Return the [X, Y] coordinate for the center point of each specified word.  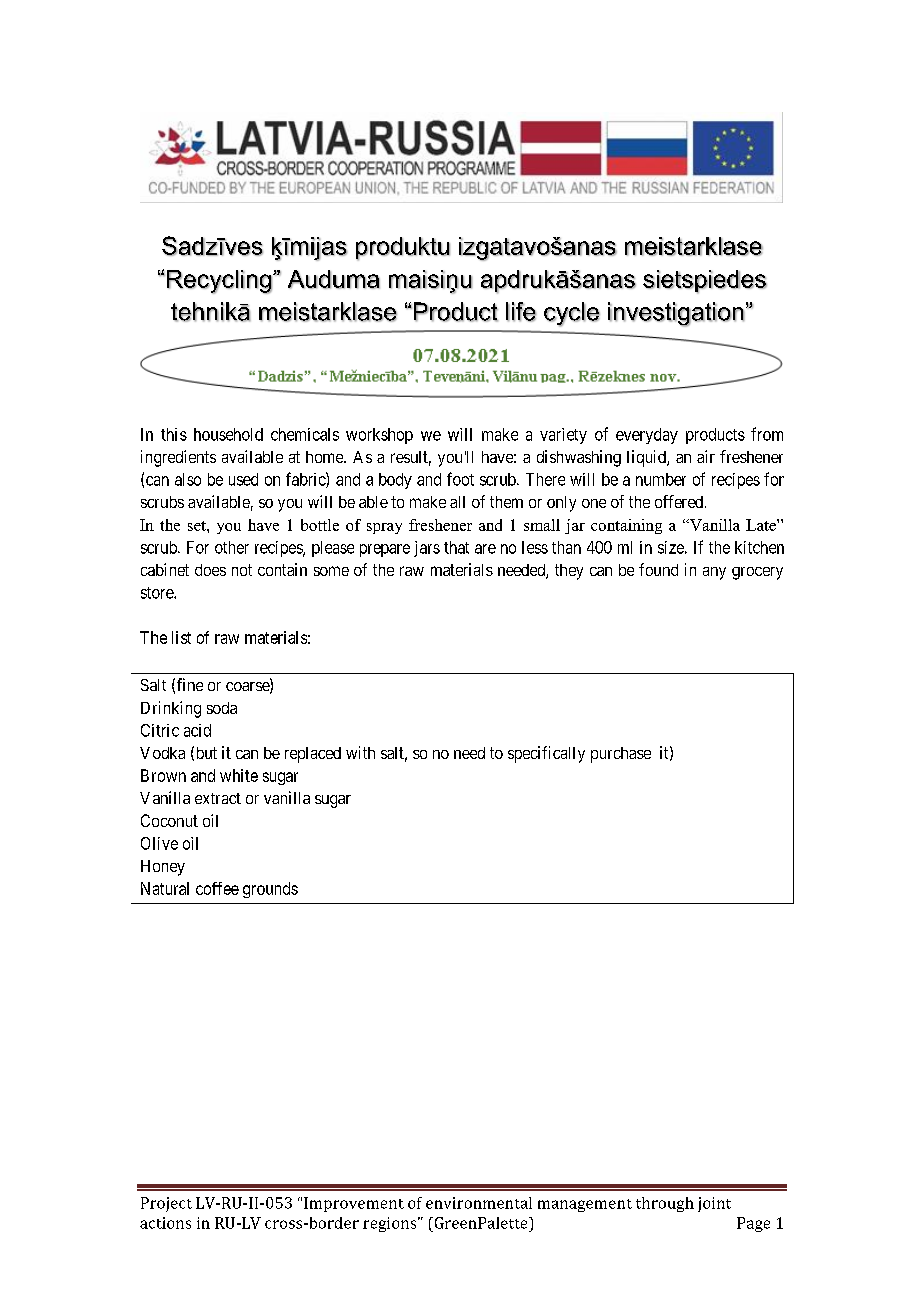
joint [714, 1204]
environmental [479, 1203]
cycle [572, 314]
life [521, 312]
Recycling [219, 282]
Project [166, 1204]
